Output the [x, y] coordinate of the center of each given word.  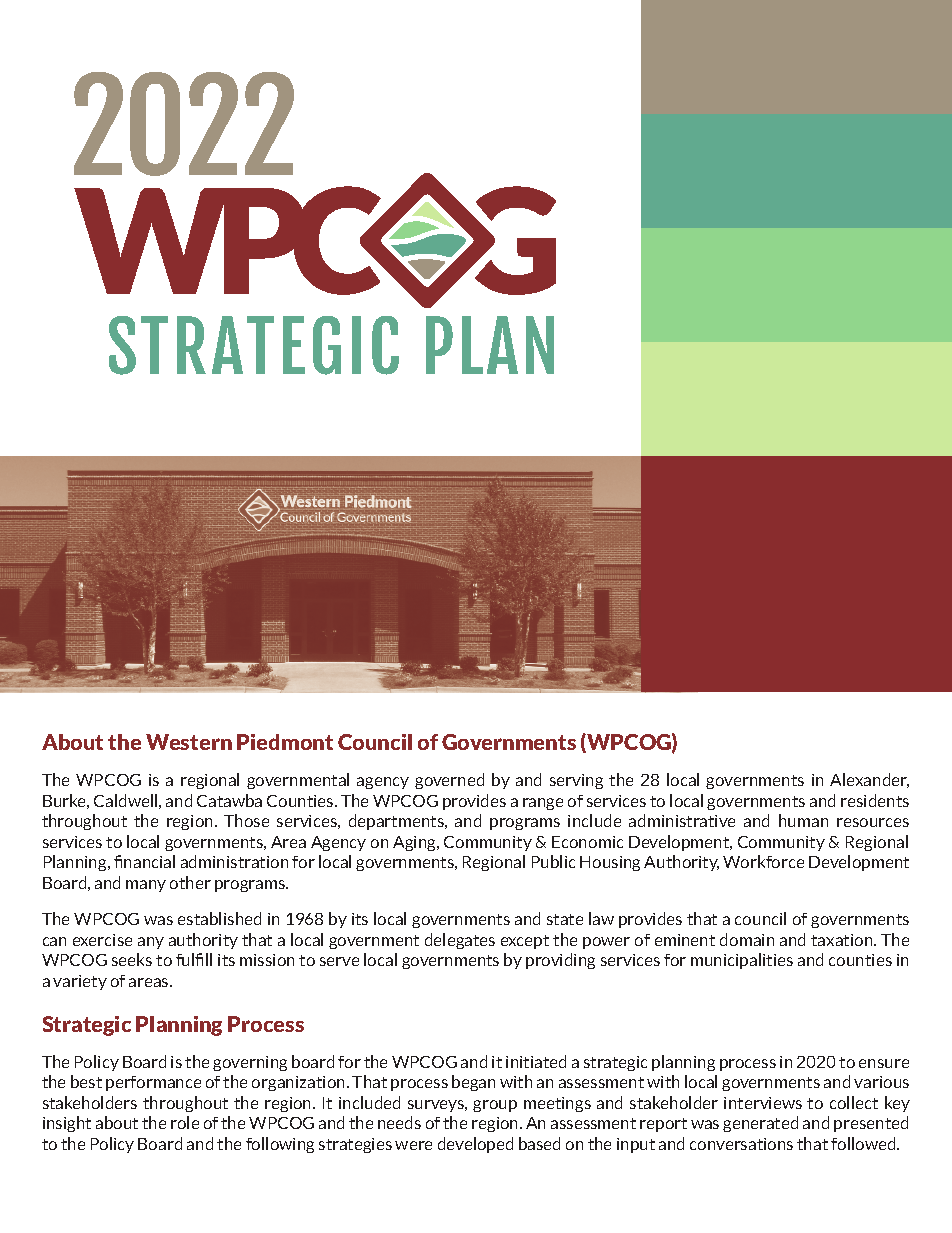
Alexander [869, 780]
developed [475, 1145]
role [185, 1122]
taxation [843, 940]
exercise [102, 940]
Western [189, 742]
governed [449, 781]
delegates [460, 941]
